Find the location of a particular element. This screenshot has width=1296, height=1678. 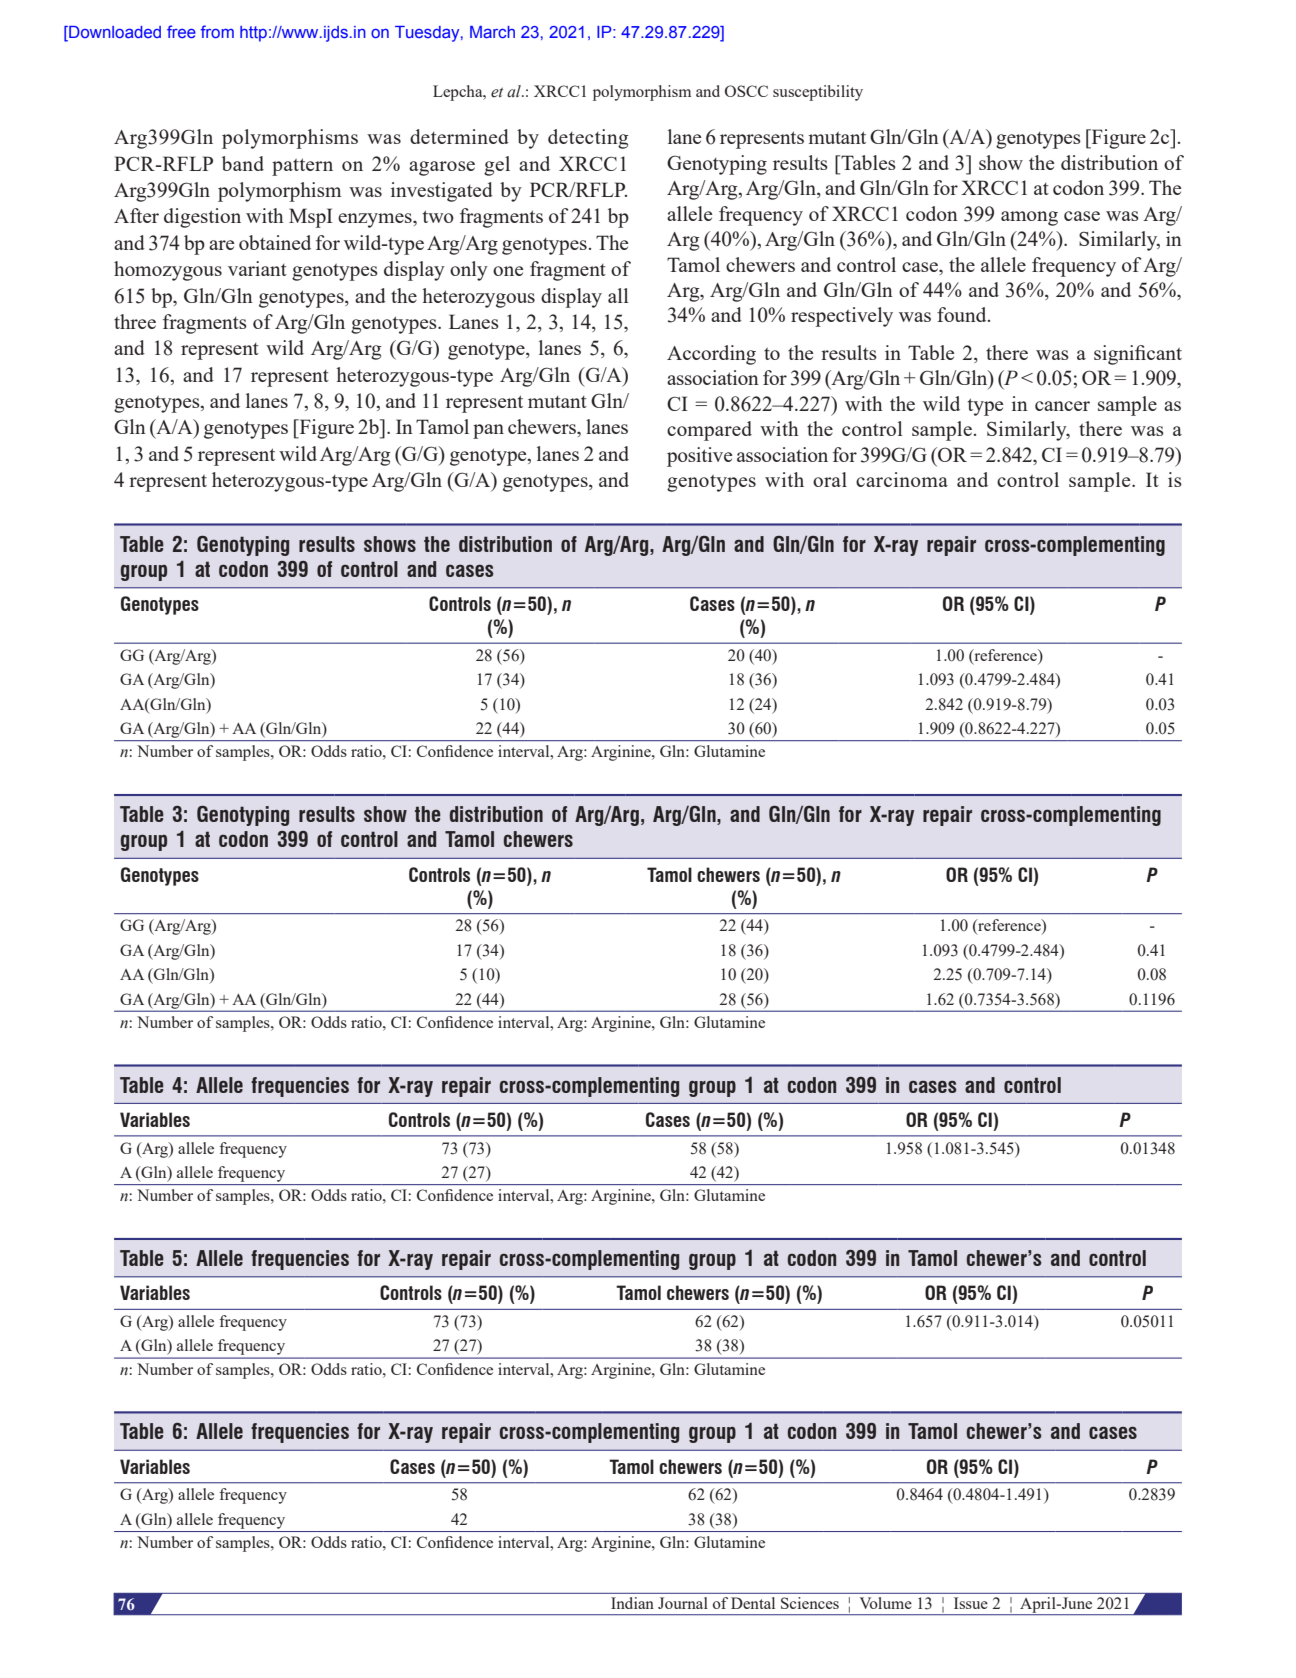

positive is located at coordinates (699, 457).
